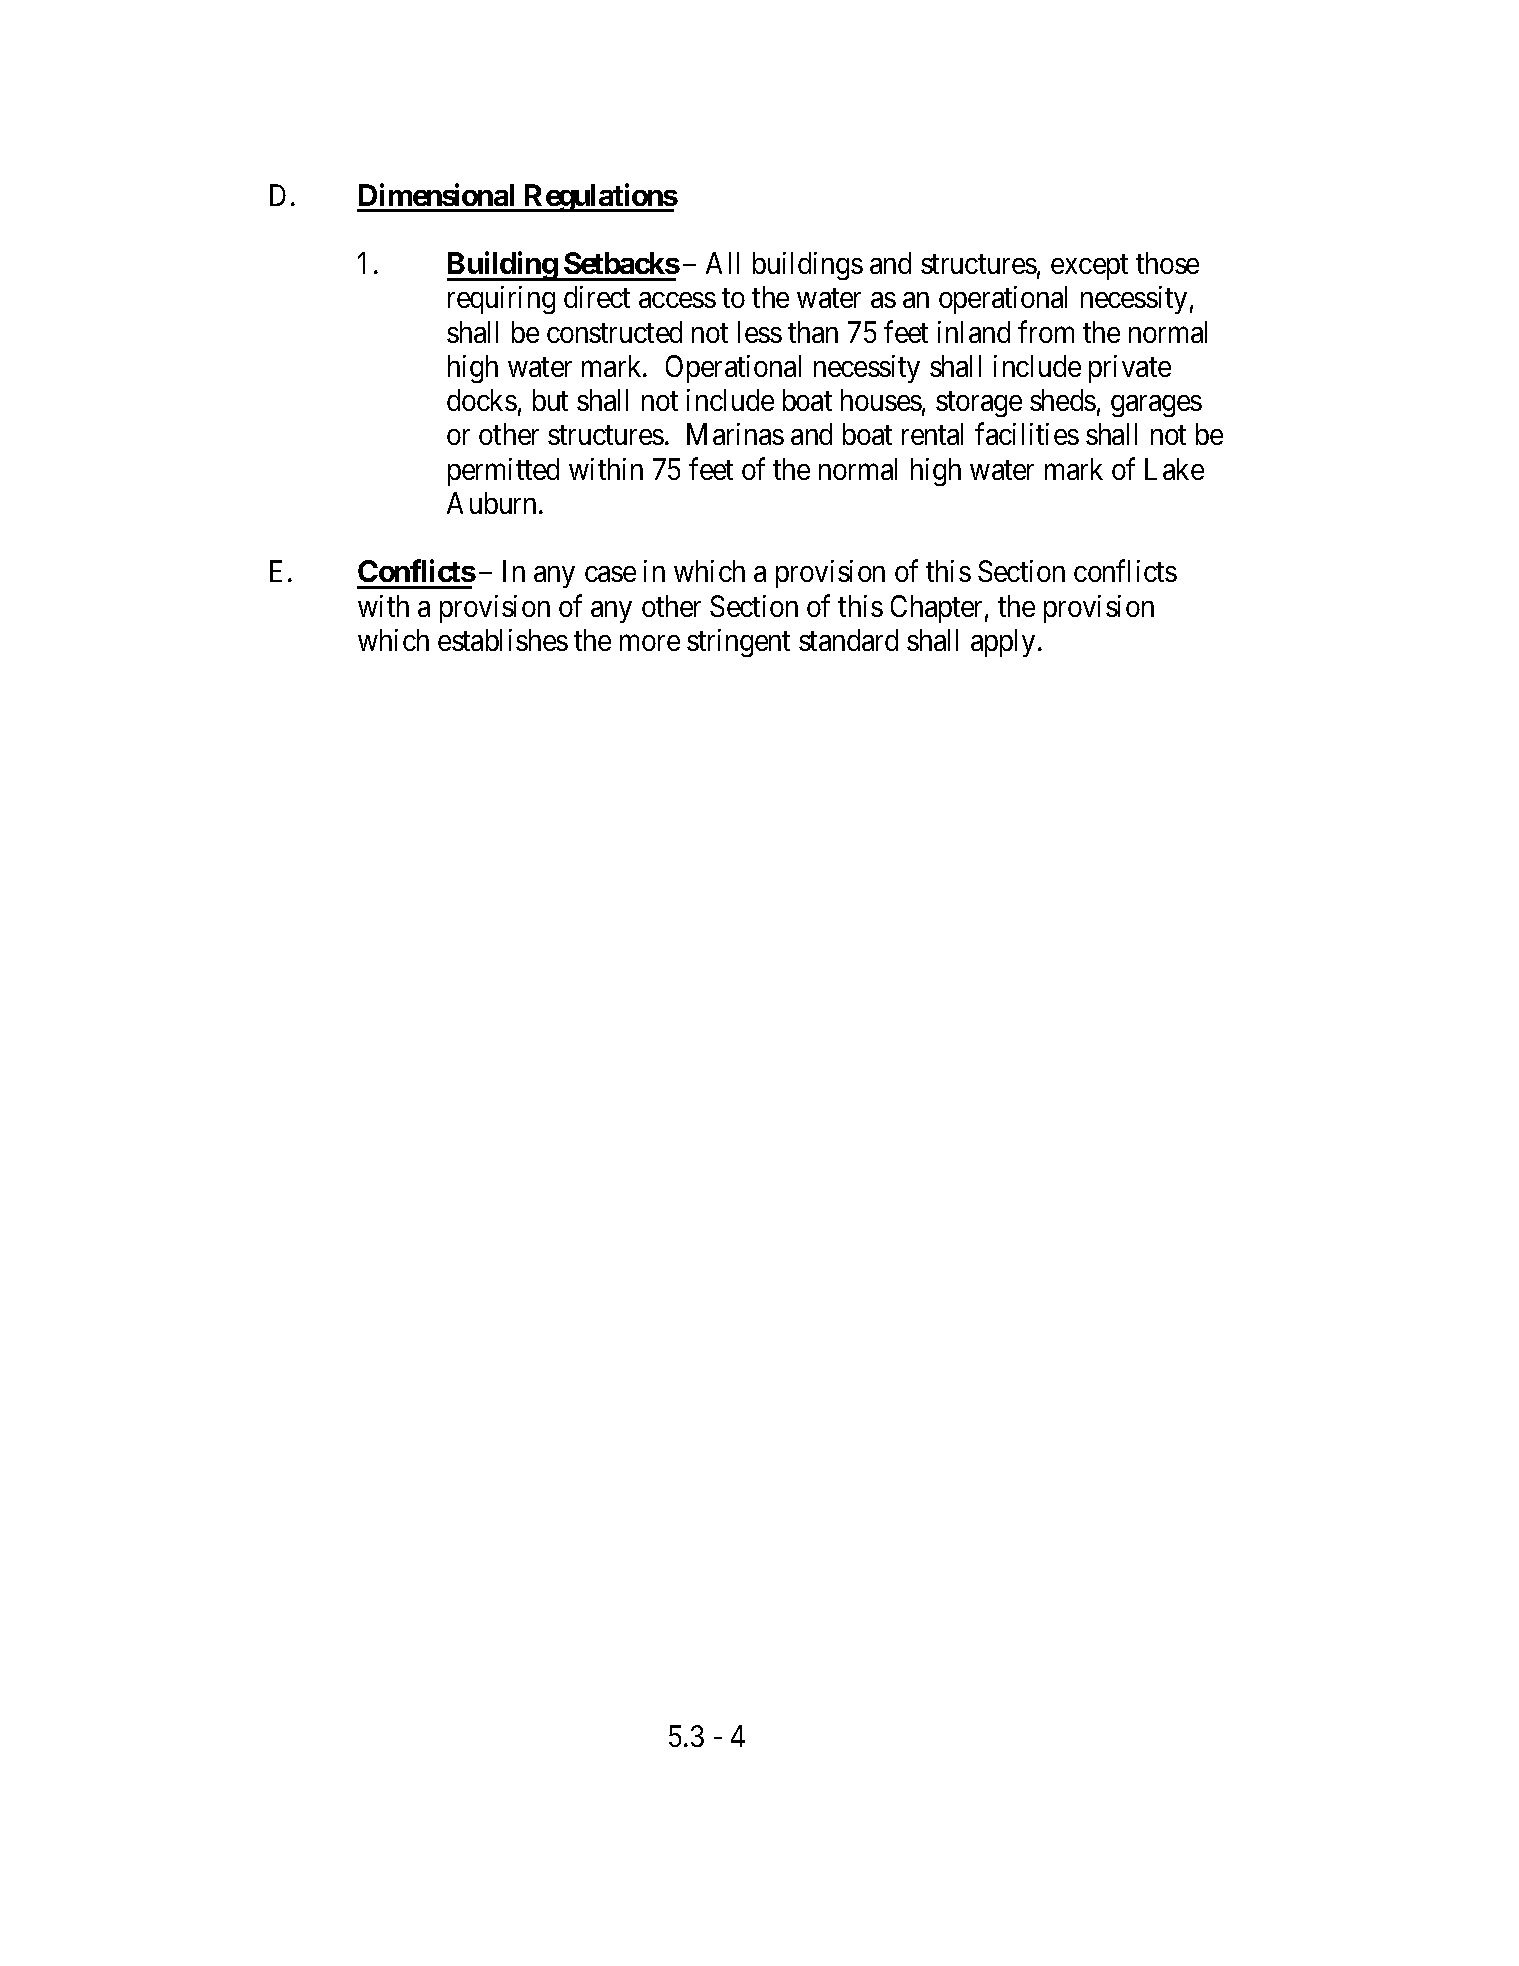 This page has width=1519, height=1966. Describe the element at coordinates (1089, 267) in the page. I see `except` at that location.
